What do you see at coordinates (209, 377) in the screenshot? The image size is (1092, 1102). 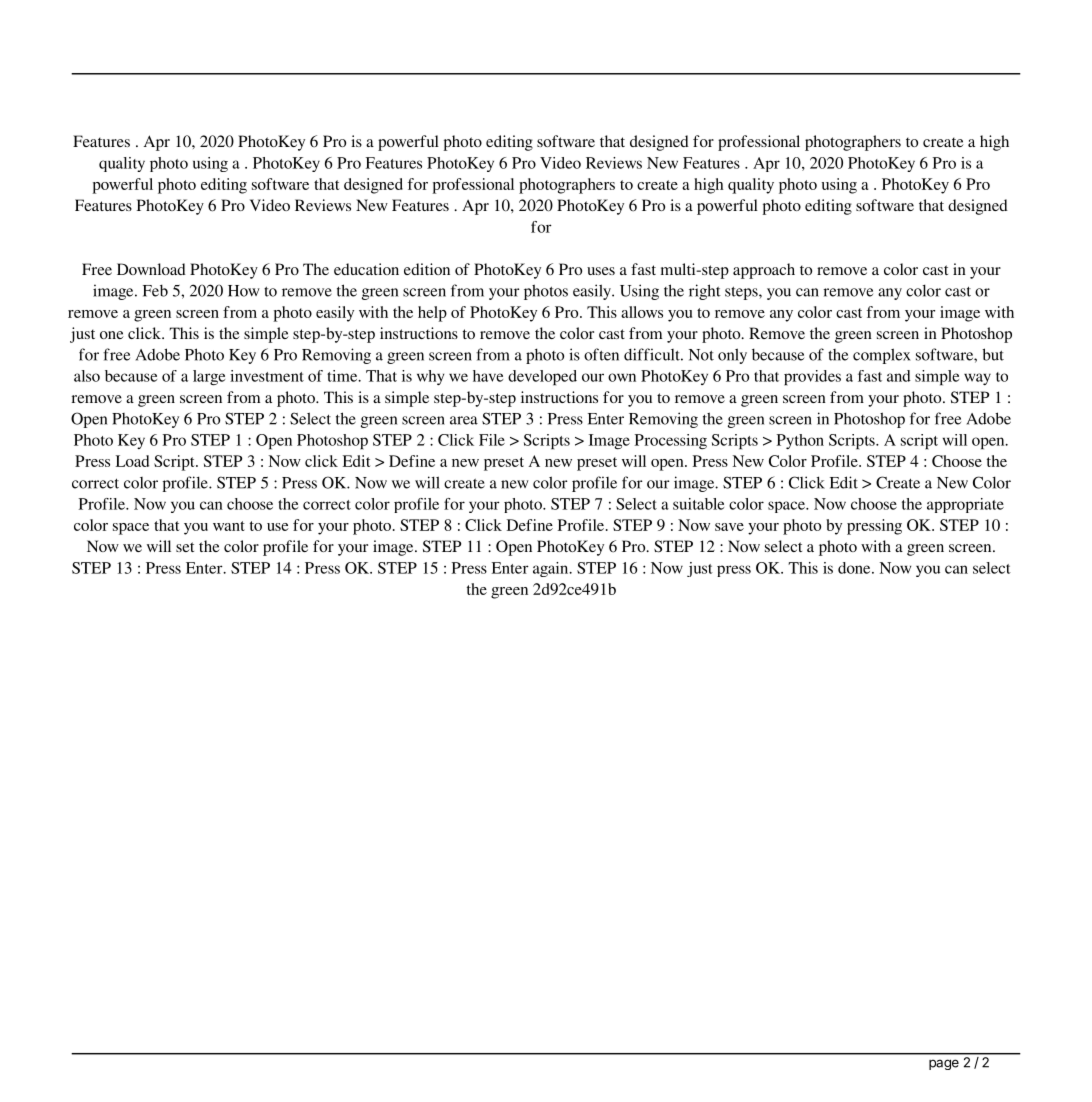 I see `large` at bounding box center [209, 377].
